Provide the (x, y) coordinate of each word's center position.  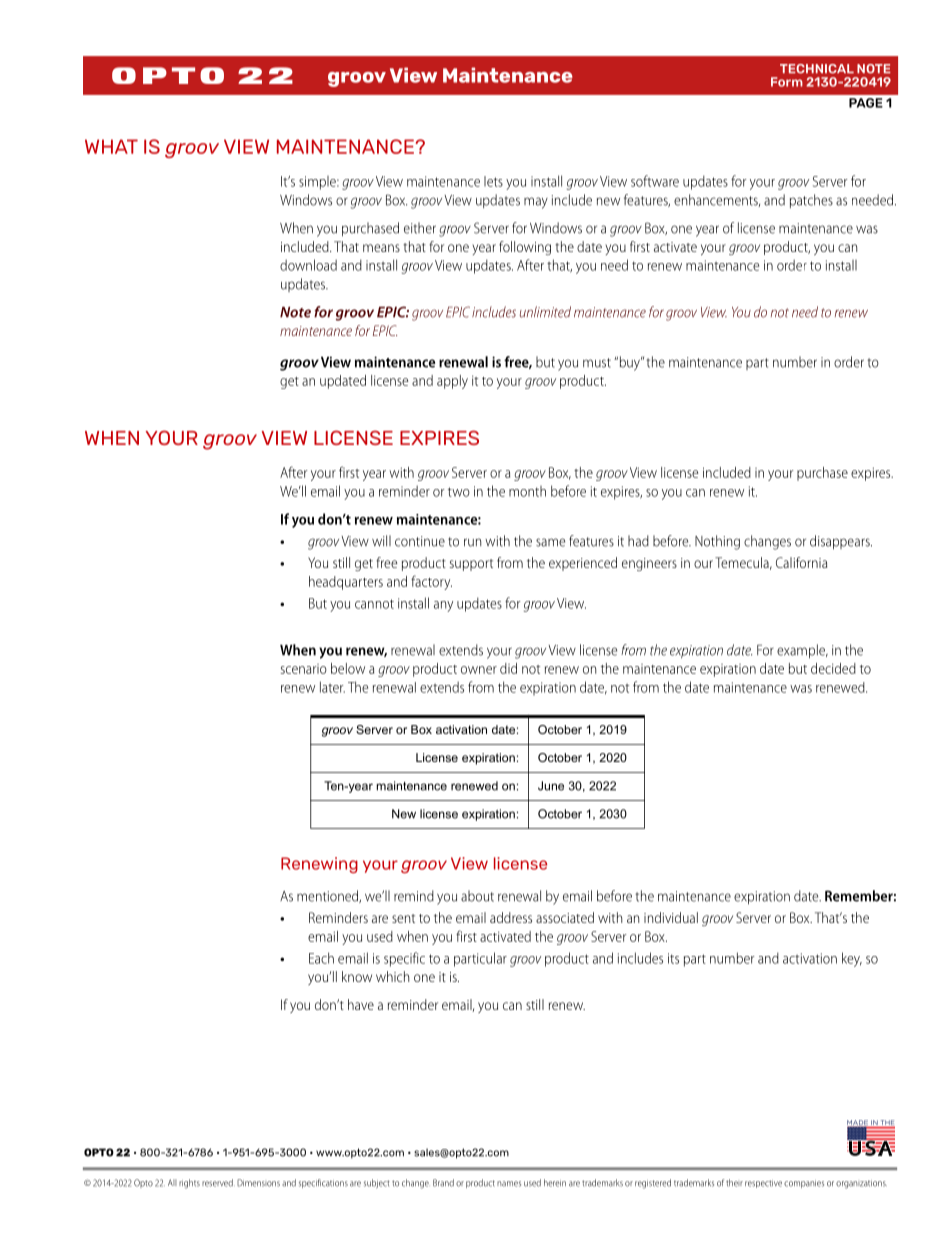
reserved (217, 1183)
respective (763, 1184)
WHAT (111, 146)
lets (493, 181)
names (509, 1184)
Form (787, 82)
